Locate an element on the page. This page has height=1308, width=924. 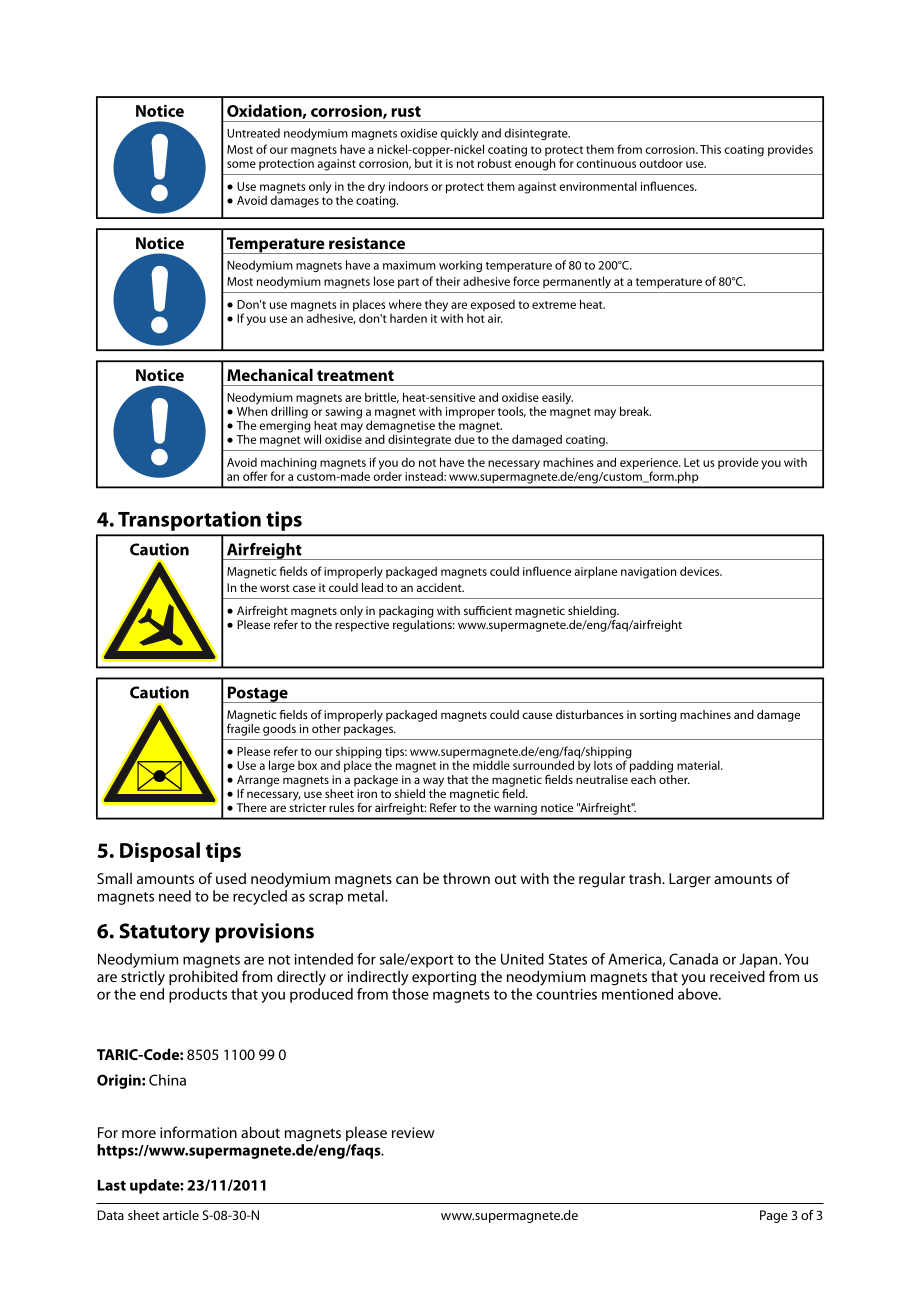
some is located at coordinates (241, 164).
